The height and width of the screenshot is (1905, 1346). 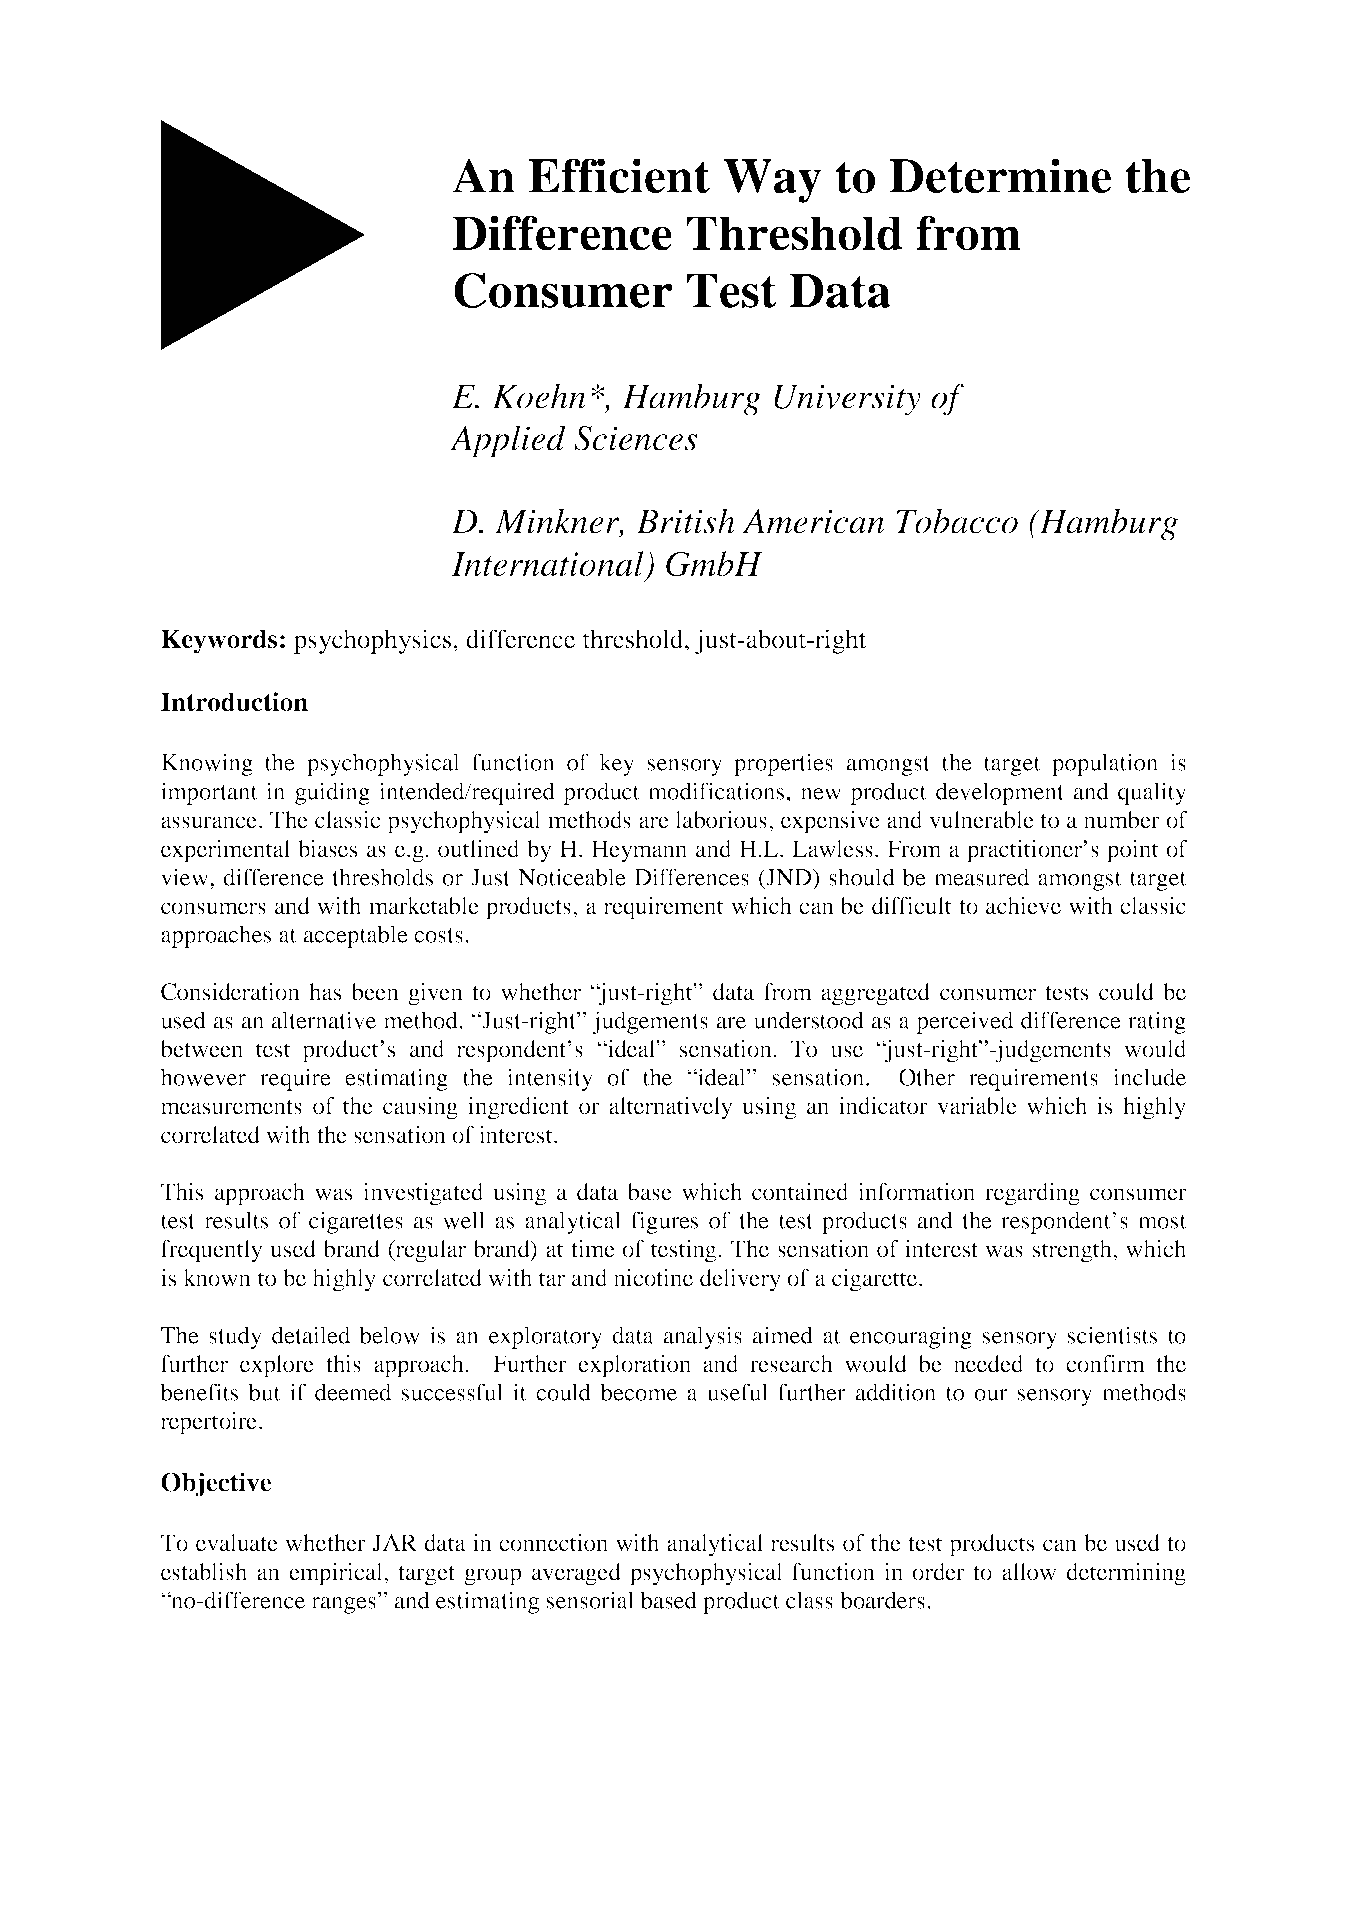 What do you see at coordinates (219, 641) in the screenshot?
I see `Keywords` at bounding box center [219, 641].
